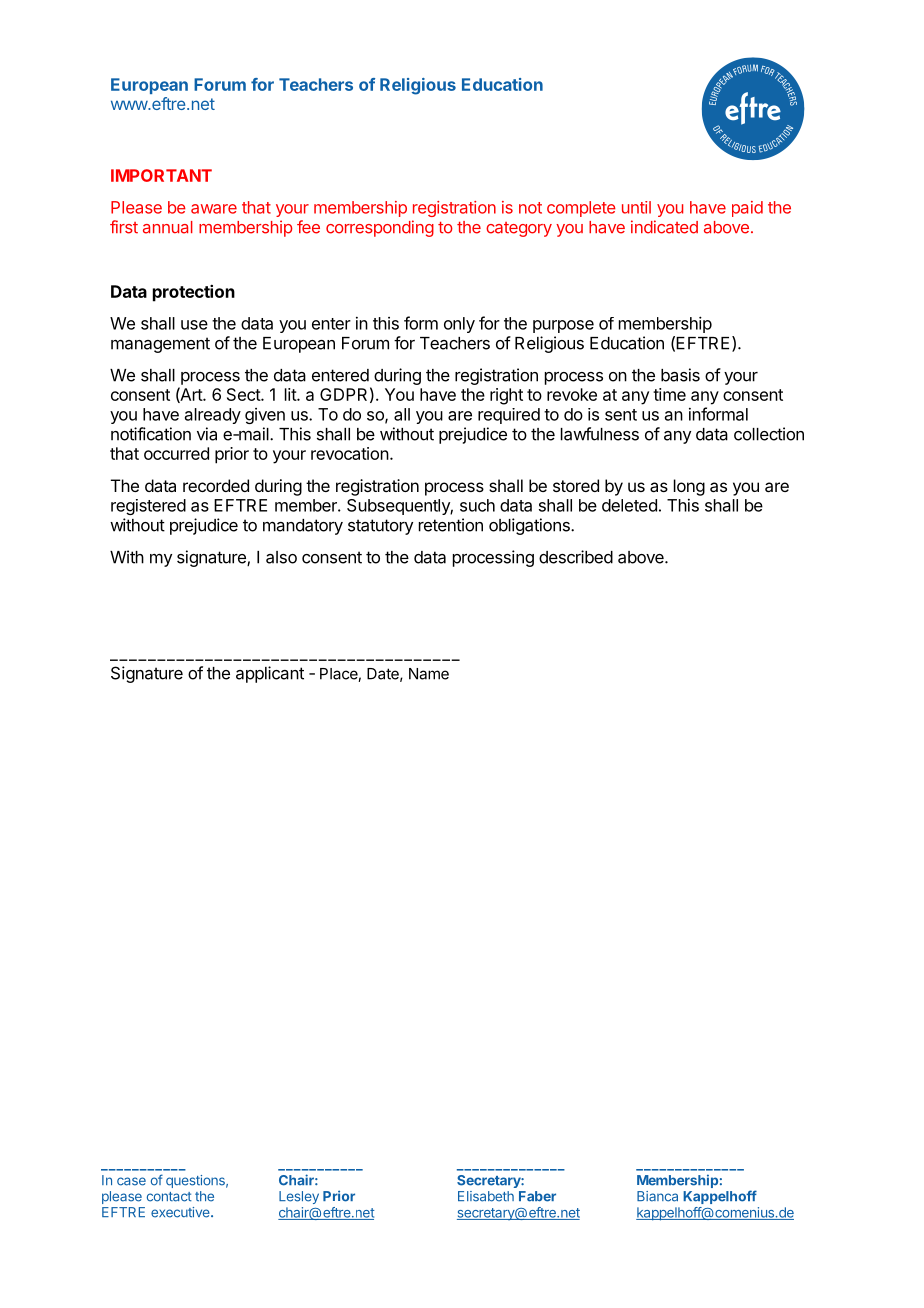 Image resolution: width=924 pixels, height=1308 pixels. I want to click on indicated, so click(664, 227).
